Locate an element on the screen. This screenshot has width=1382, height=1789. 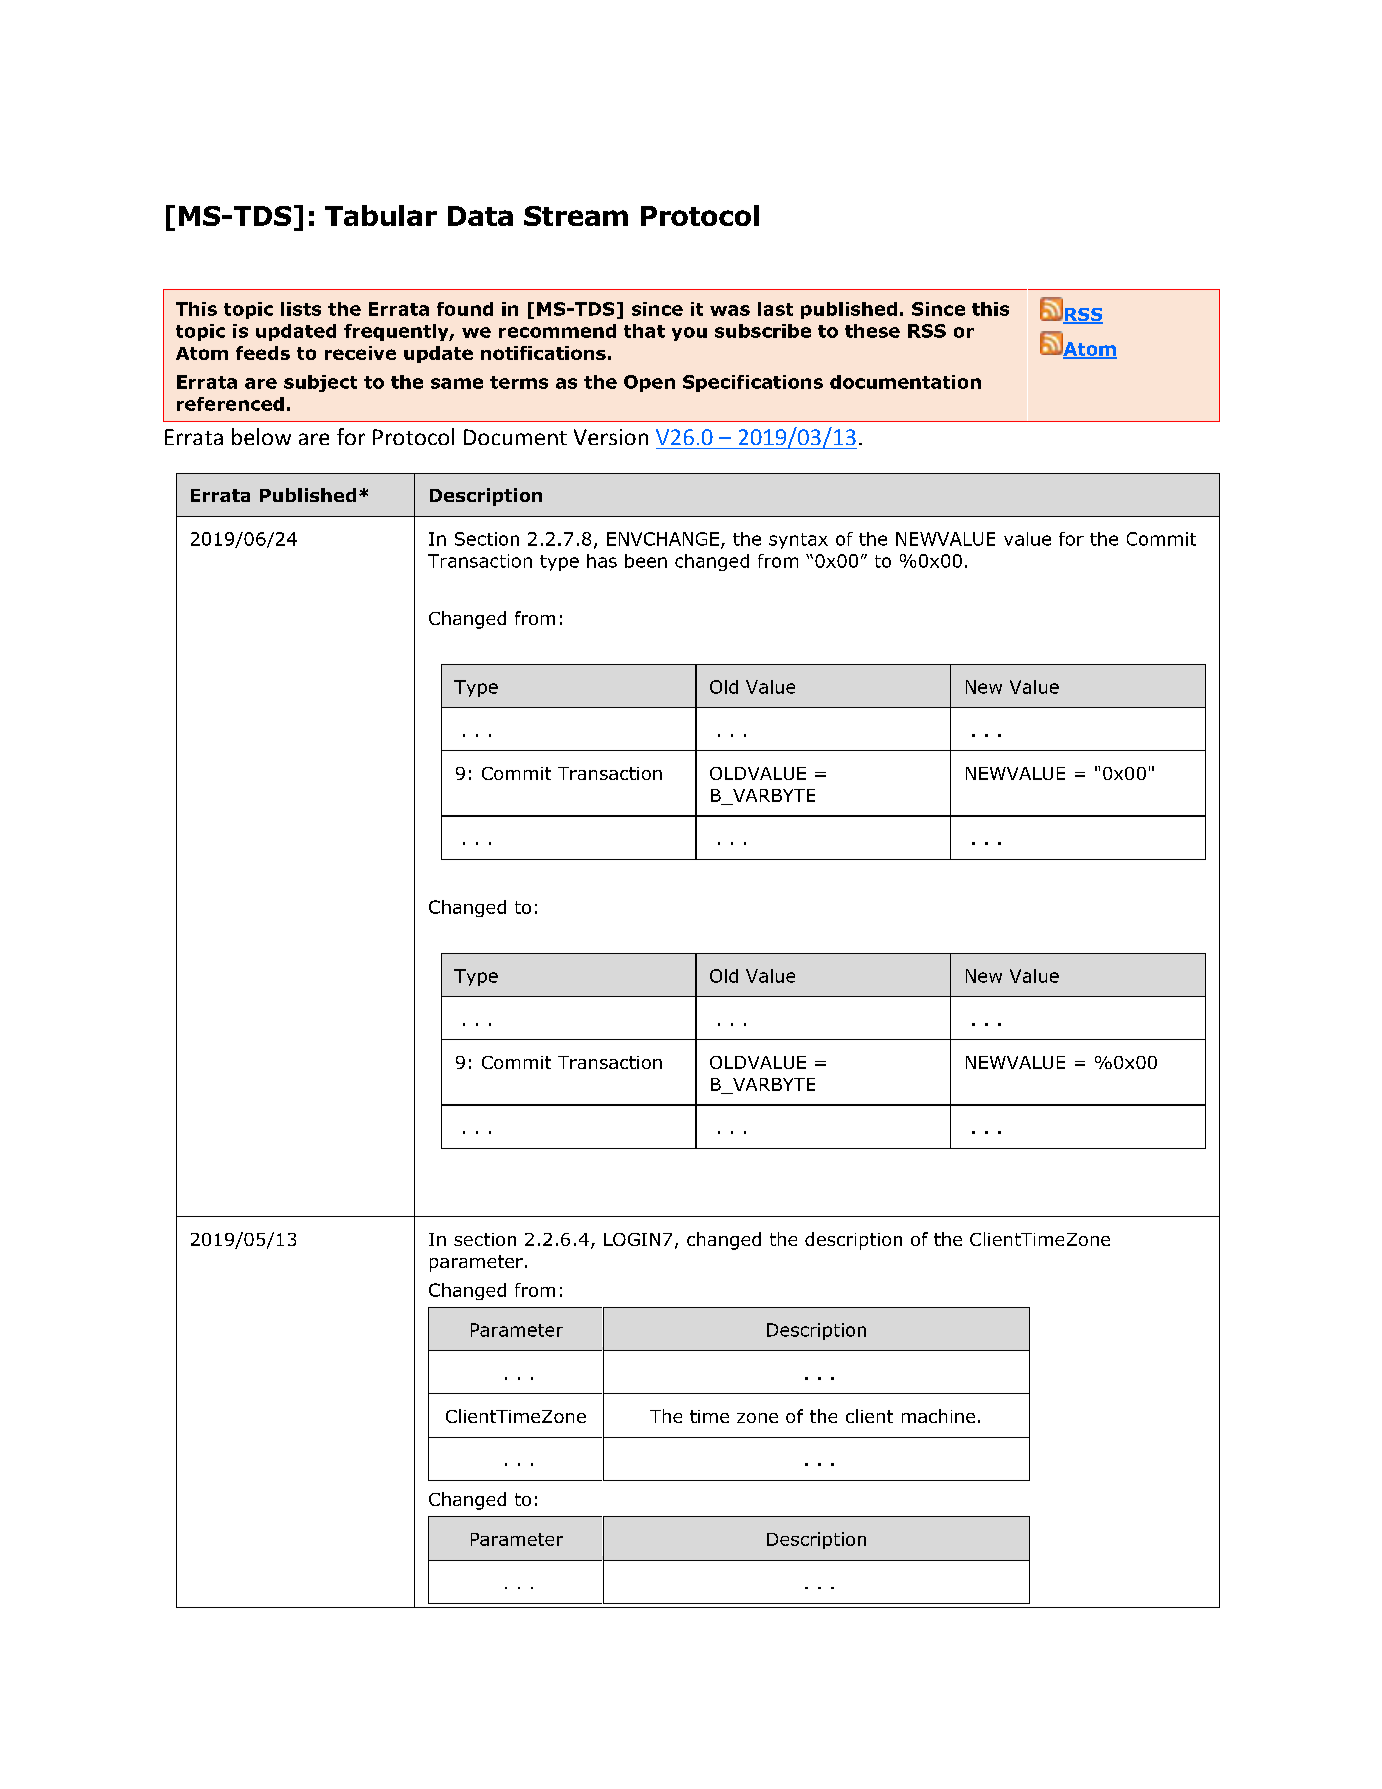
syntax is located at coordinates (798, 541).
